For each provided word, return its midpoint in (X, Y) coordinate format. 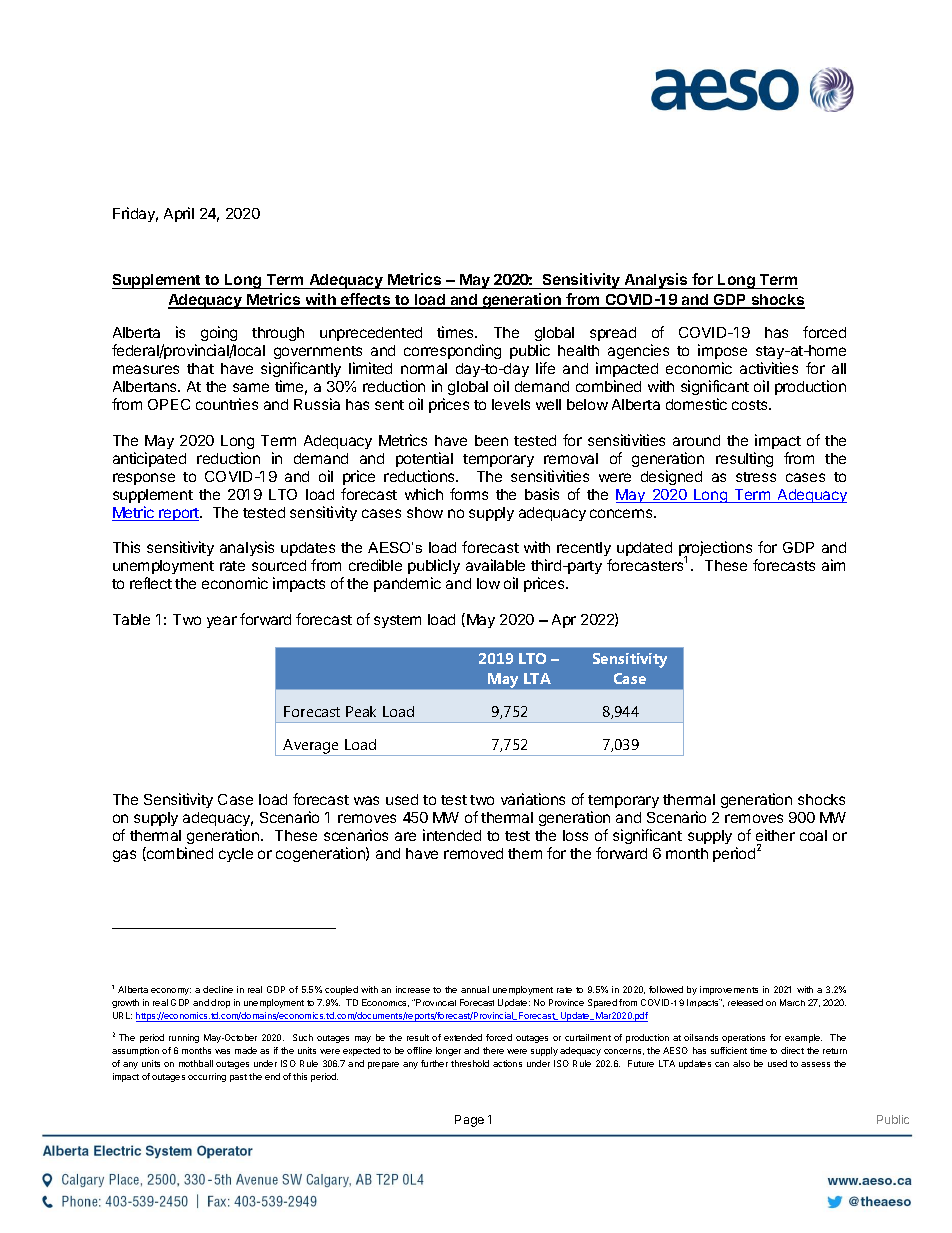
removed (473, 853)
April (179, 214)
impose (722, 353)
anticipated (149, 459)
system (397, 621)
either (775, 835)
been (491, 440)
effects (366, 300)
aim (833, 565)
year (222, 622)
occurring (207, 1077)
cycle (236, 855)
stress (756, 477)
